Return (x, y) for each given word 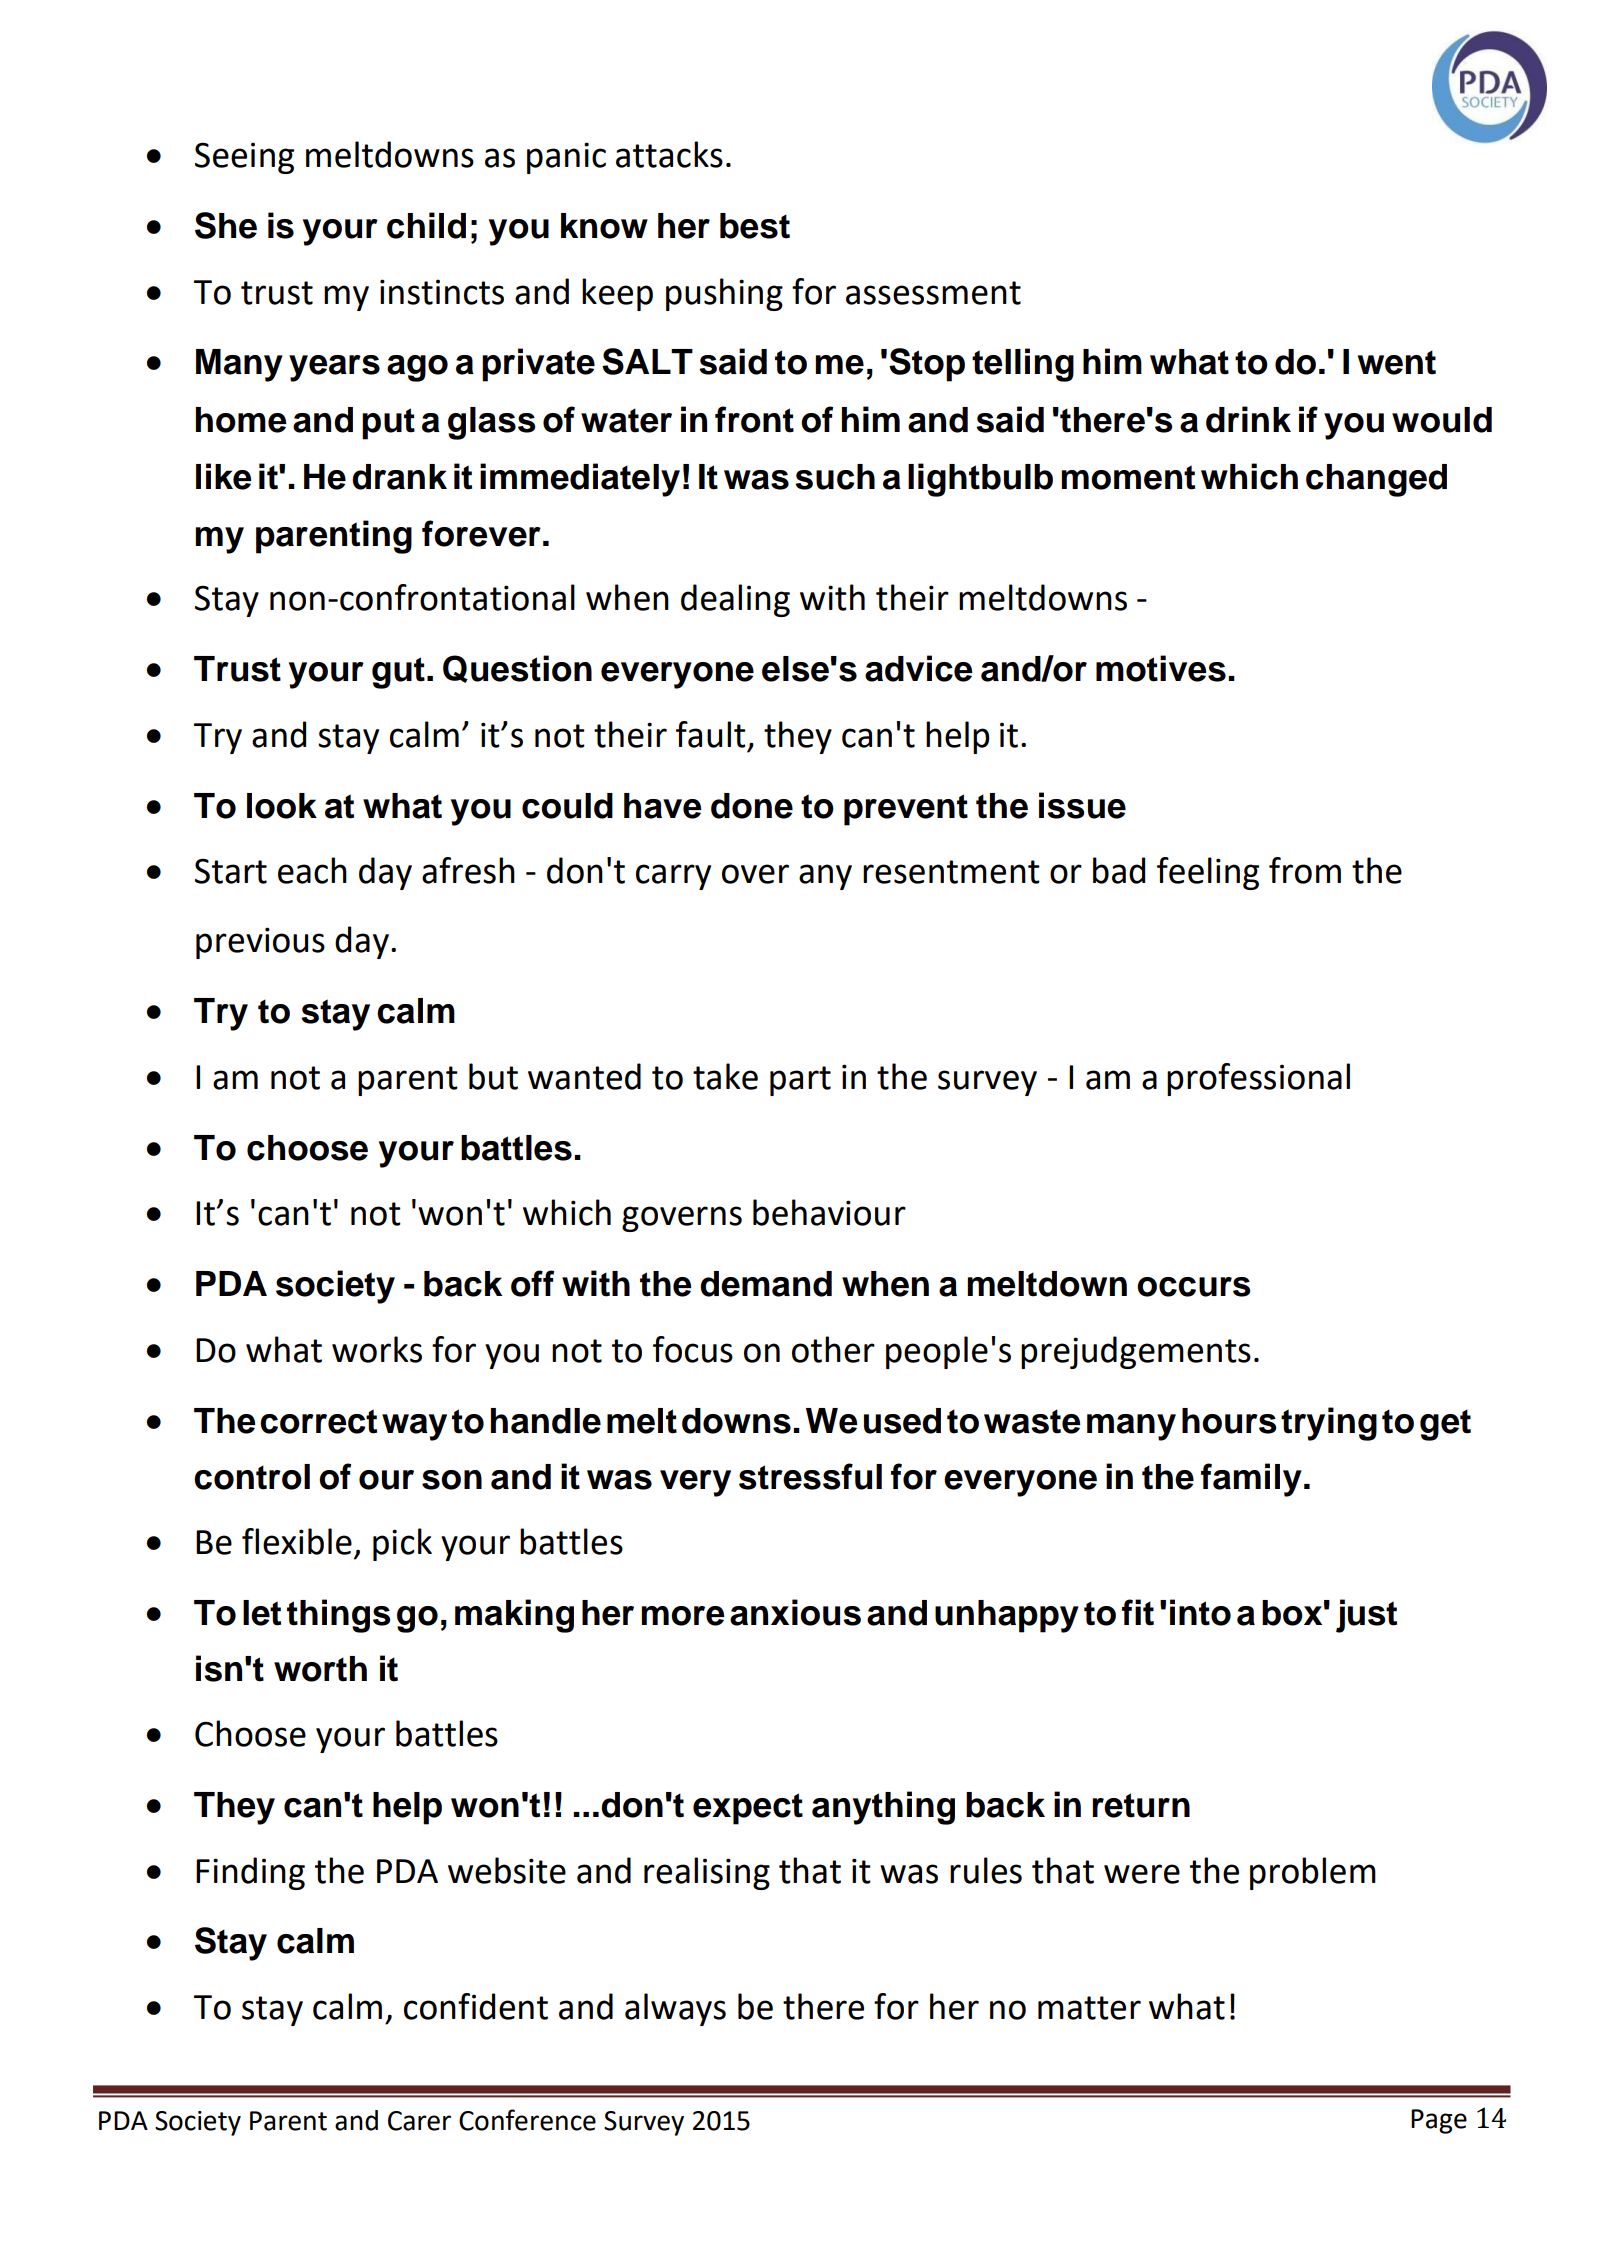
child (426, 225)
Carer (419, 2121)
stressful (810, 1476)
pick (402, 1544)
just (1366, 1616)
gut (398, 673)
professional (1258, 1079)
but (493, 1076)
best (755, 226)
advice (919, 668)
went (1397, 362)
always (675, 2009)
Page (1439, 2121)
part (800, 1081)
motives (1161, 668)
